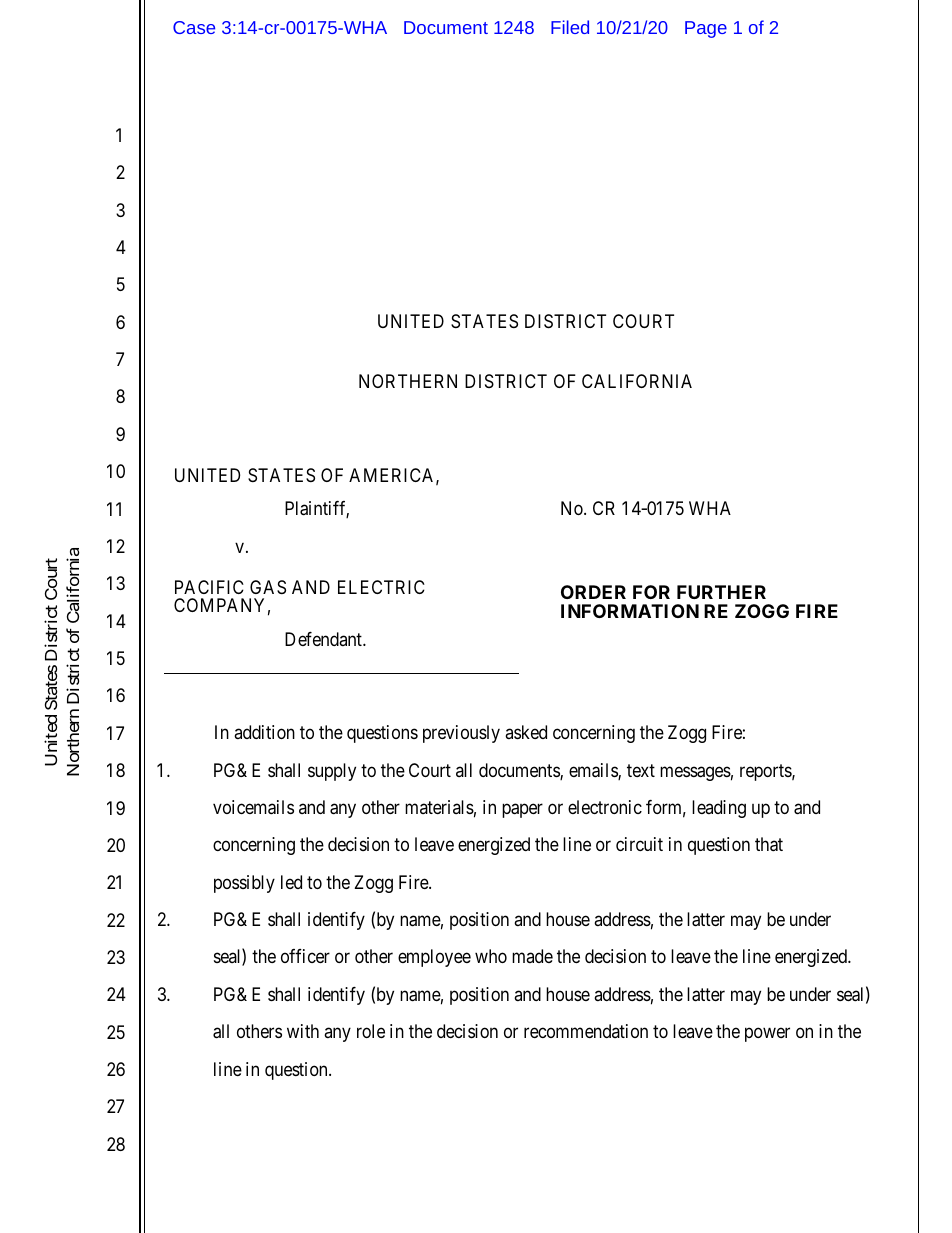 Image resolution: width=952 pixels, height=1233 pixels. I want to click on text, so click(641, 770).
